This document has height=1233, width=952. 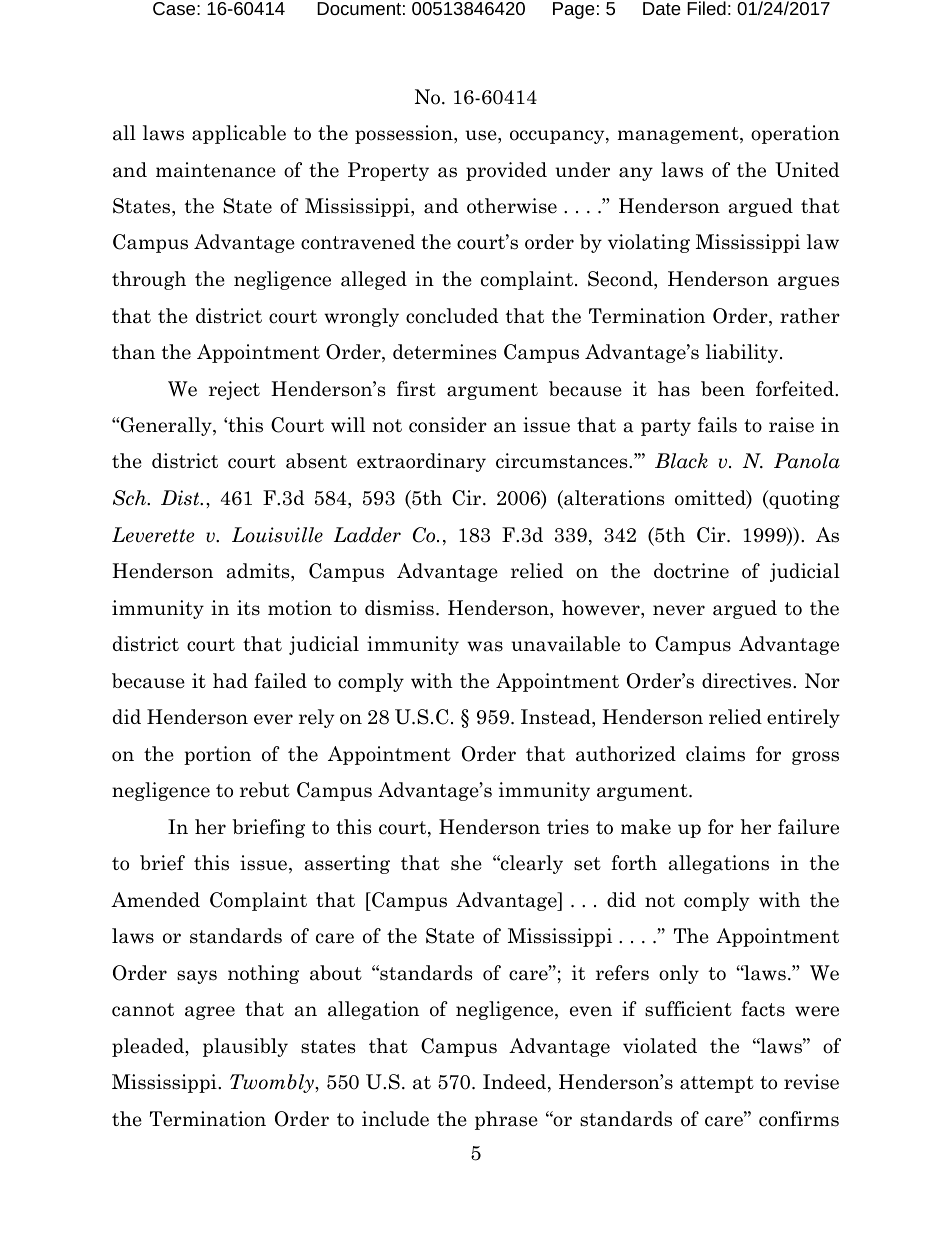 What do you see at coordinates (265, 790) in the document?
I see `rebut` at bounding box center [265, 790].
